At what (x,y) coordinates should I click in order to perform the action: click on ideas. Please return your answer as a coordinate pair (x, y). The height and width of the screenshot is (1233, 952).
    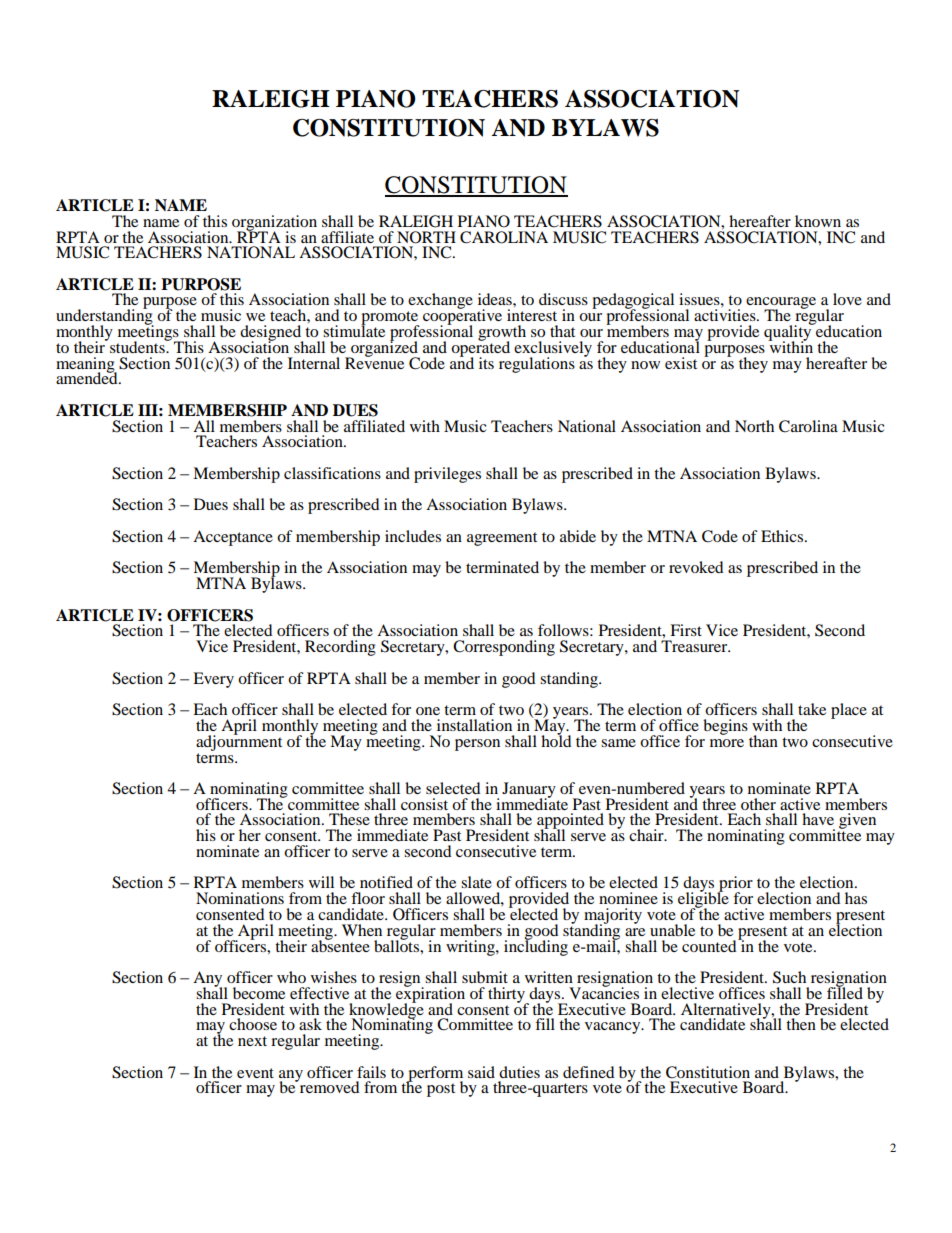
    Looking at the image, I should click on (496, 299).
